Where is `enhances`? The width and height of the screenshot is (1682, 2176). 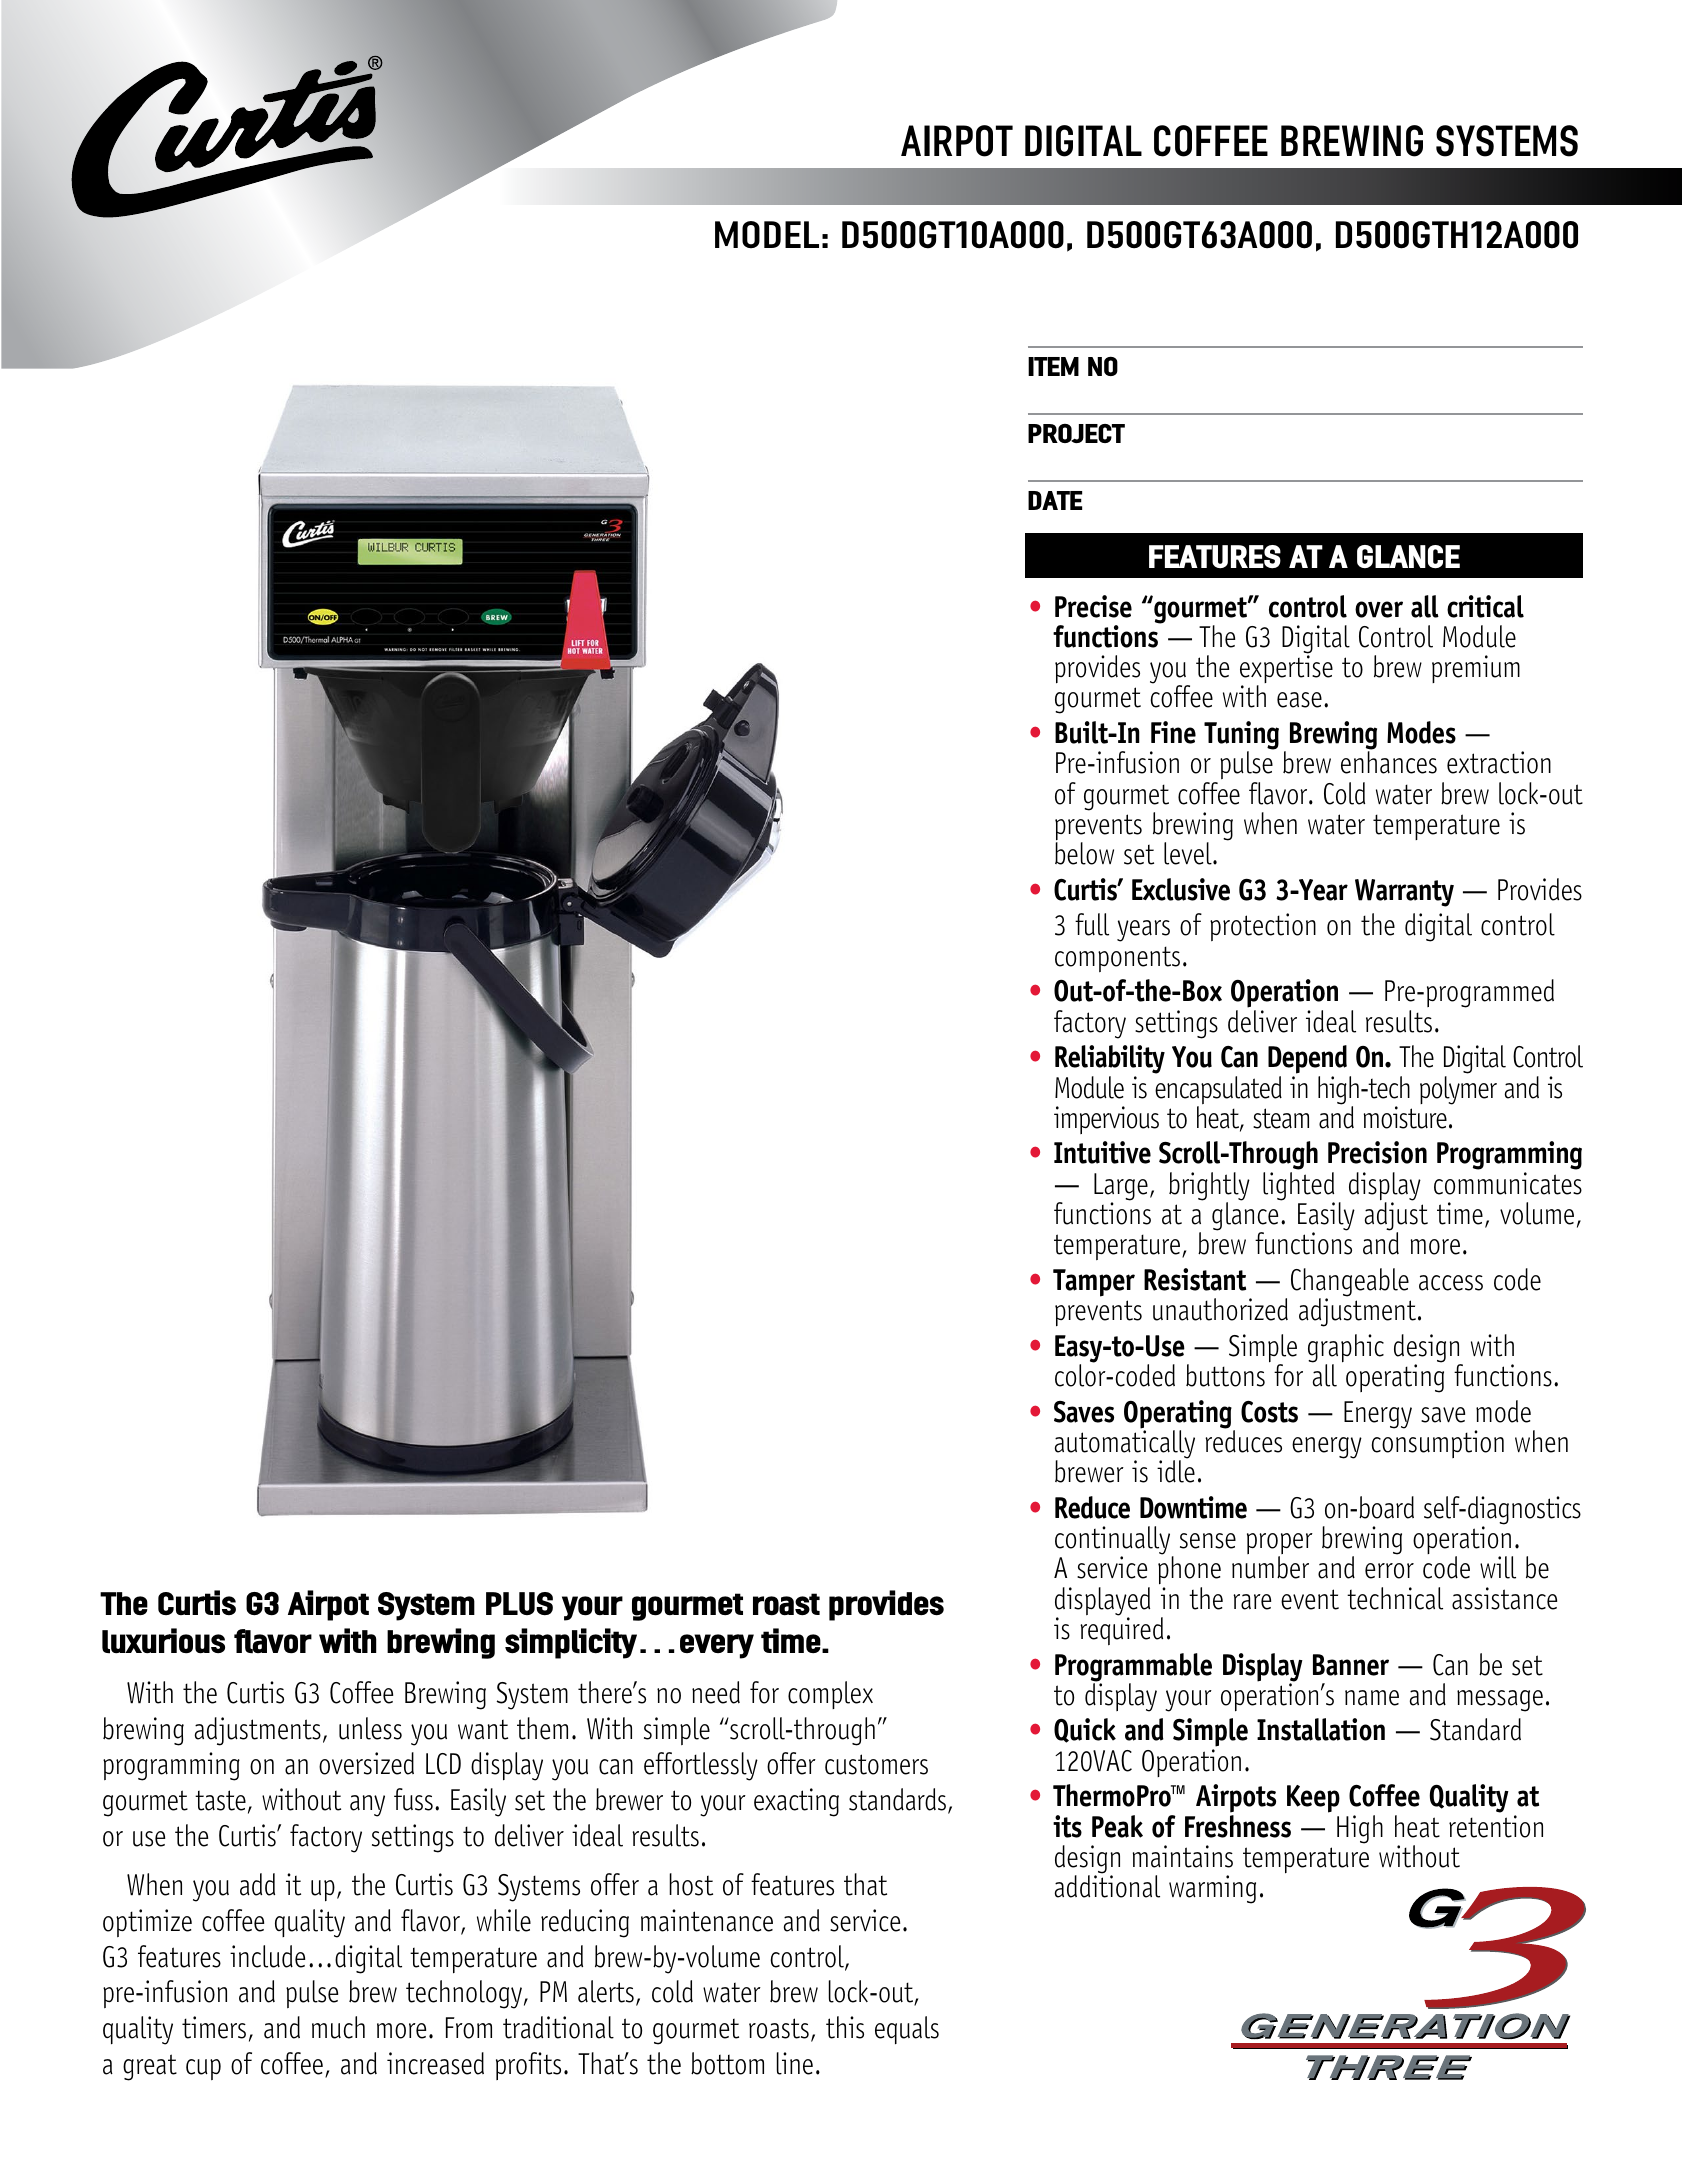
enhances is located at coordinates (1389, 761).
